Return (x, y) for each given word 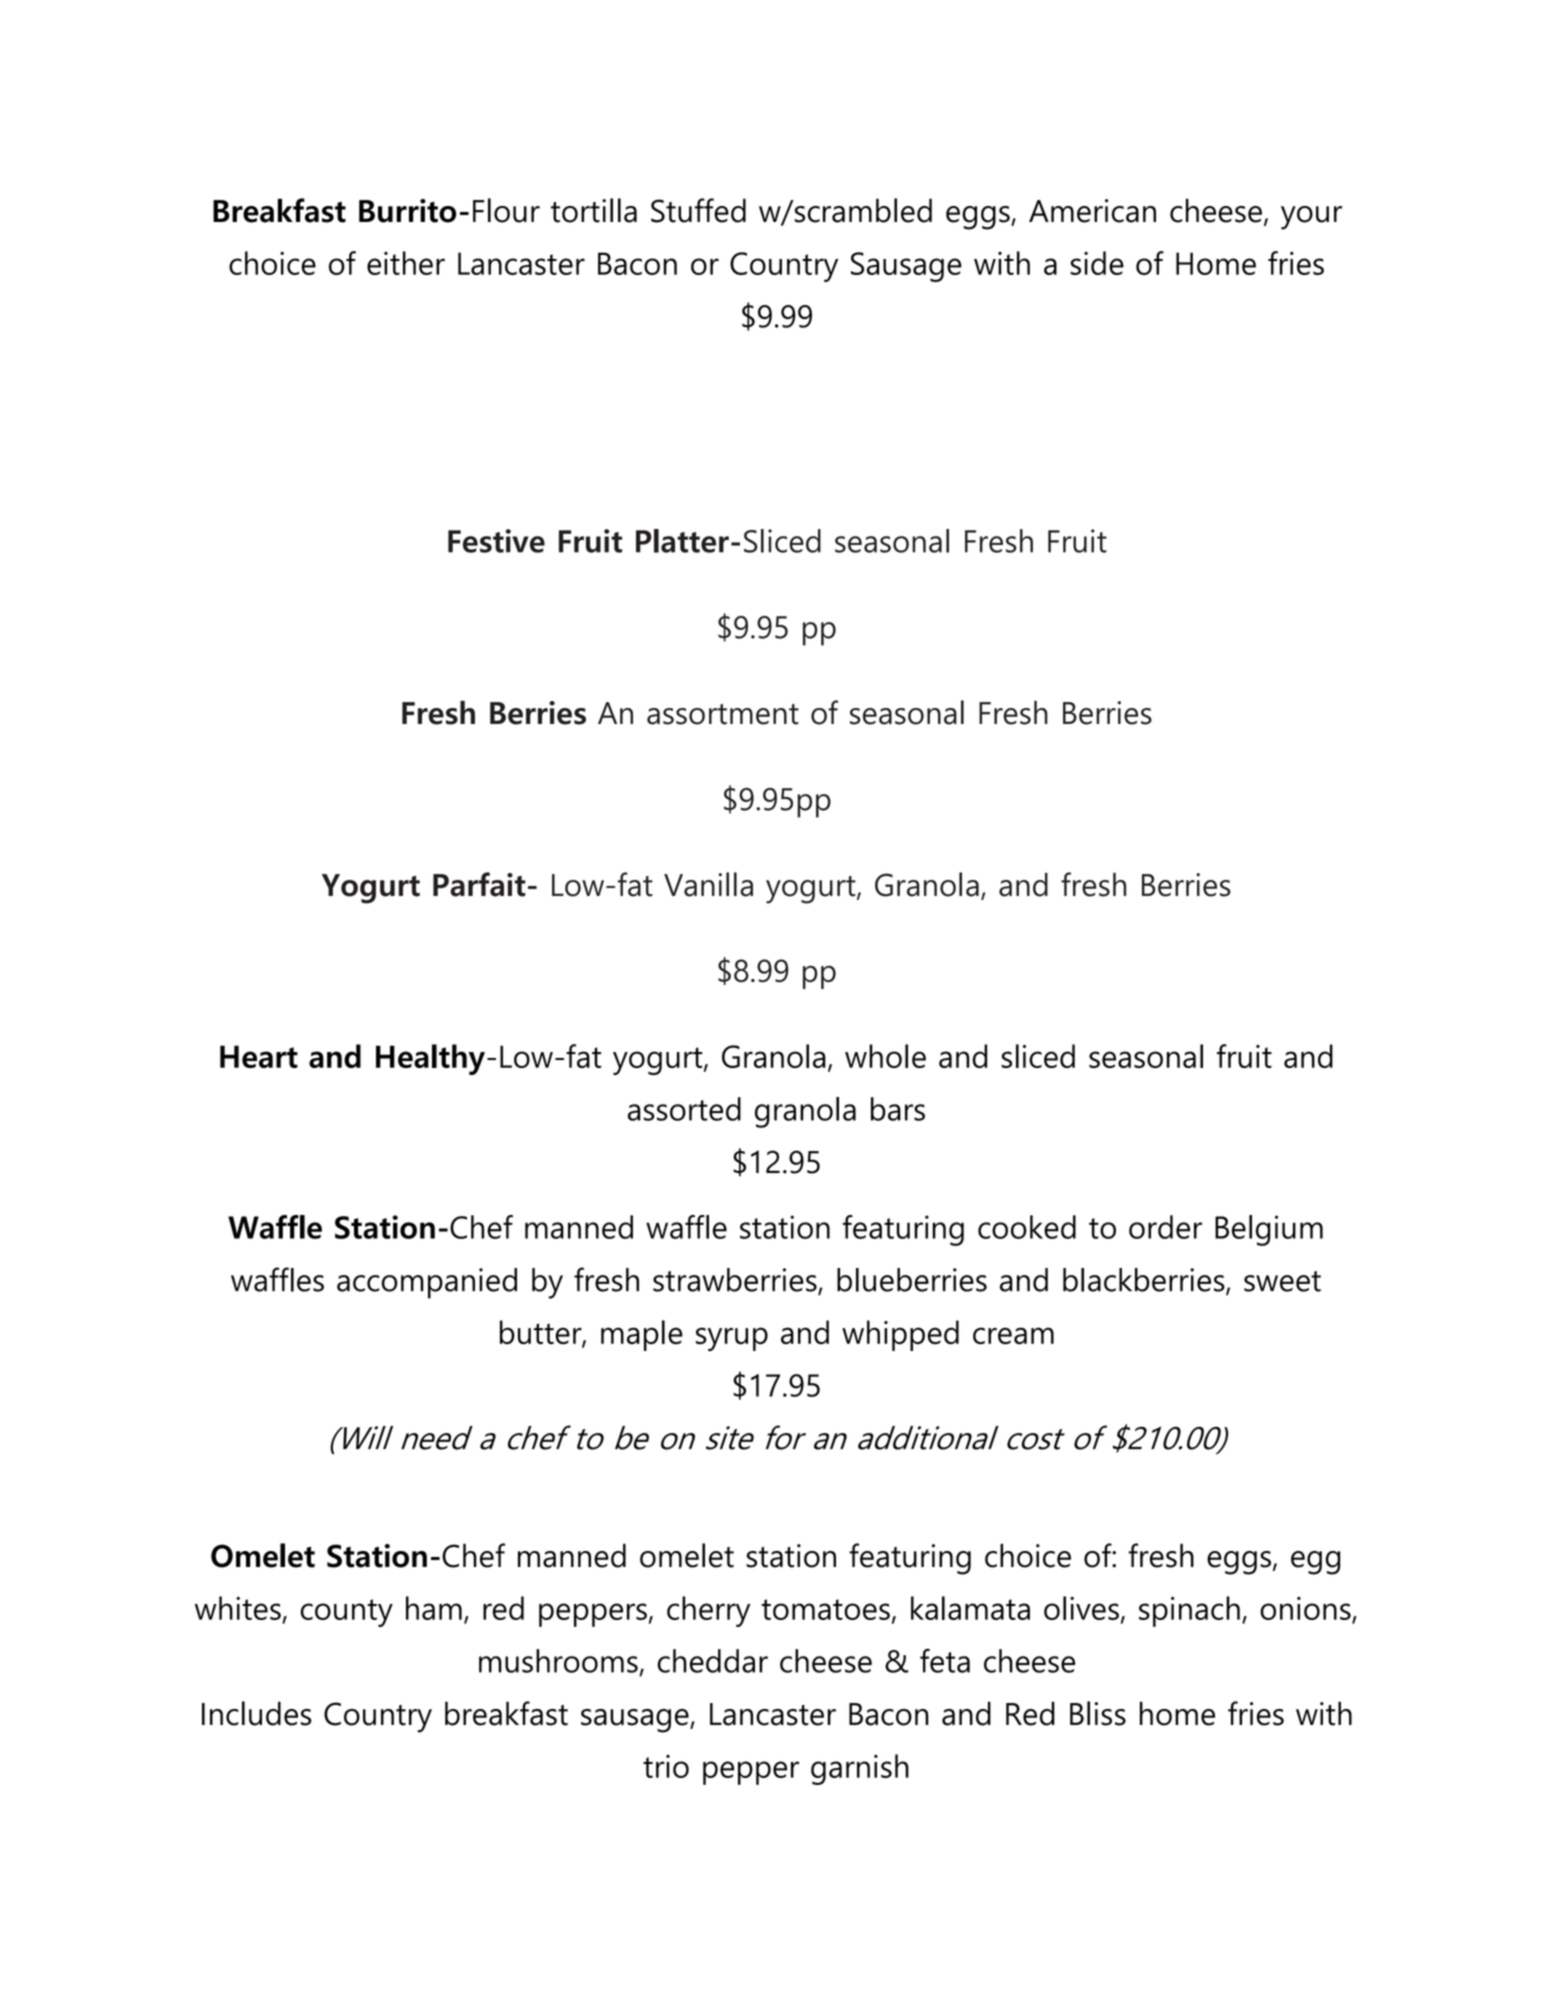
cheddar (713, 1661)
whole (885, 1056)
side (1097, 263)
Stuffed (698, 210)
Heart (259, 1056)
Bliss (1098, 1713)
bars (898, 1109)
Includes (257, 1713)
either (406, 263)
